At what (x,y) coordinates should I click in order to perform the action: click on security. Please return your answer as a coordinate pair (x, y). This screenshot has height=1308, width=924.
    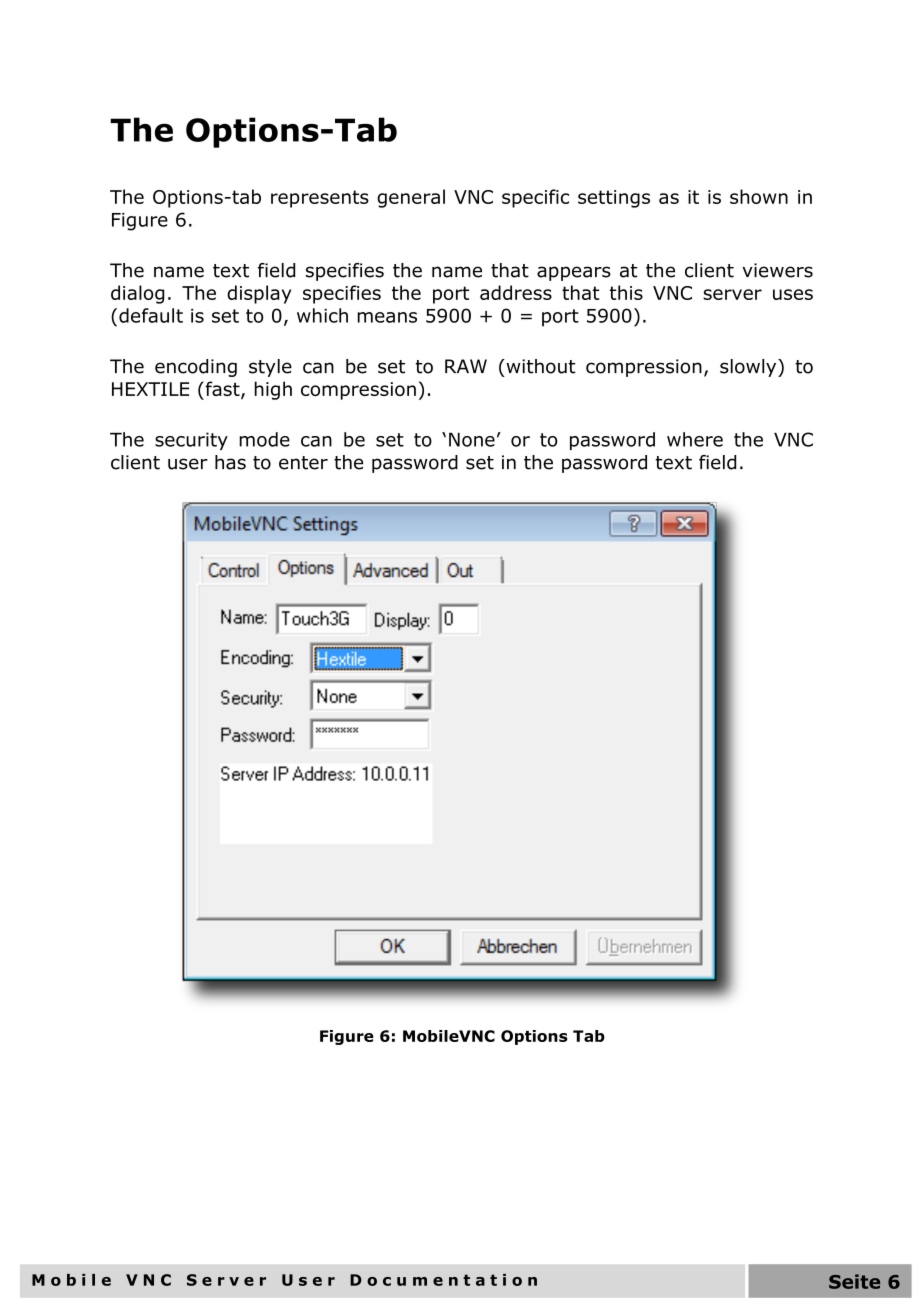
    Looking at the image, I should click on (191, 441).
